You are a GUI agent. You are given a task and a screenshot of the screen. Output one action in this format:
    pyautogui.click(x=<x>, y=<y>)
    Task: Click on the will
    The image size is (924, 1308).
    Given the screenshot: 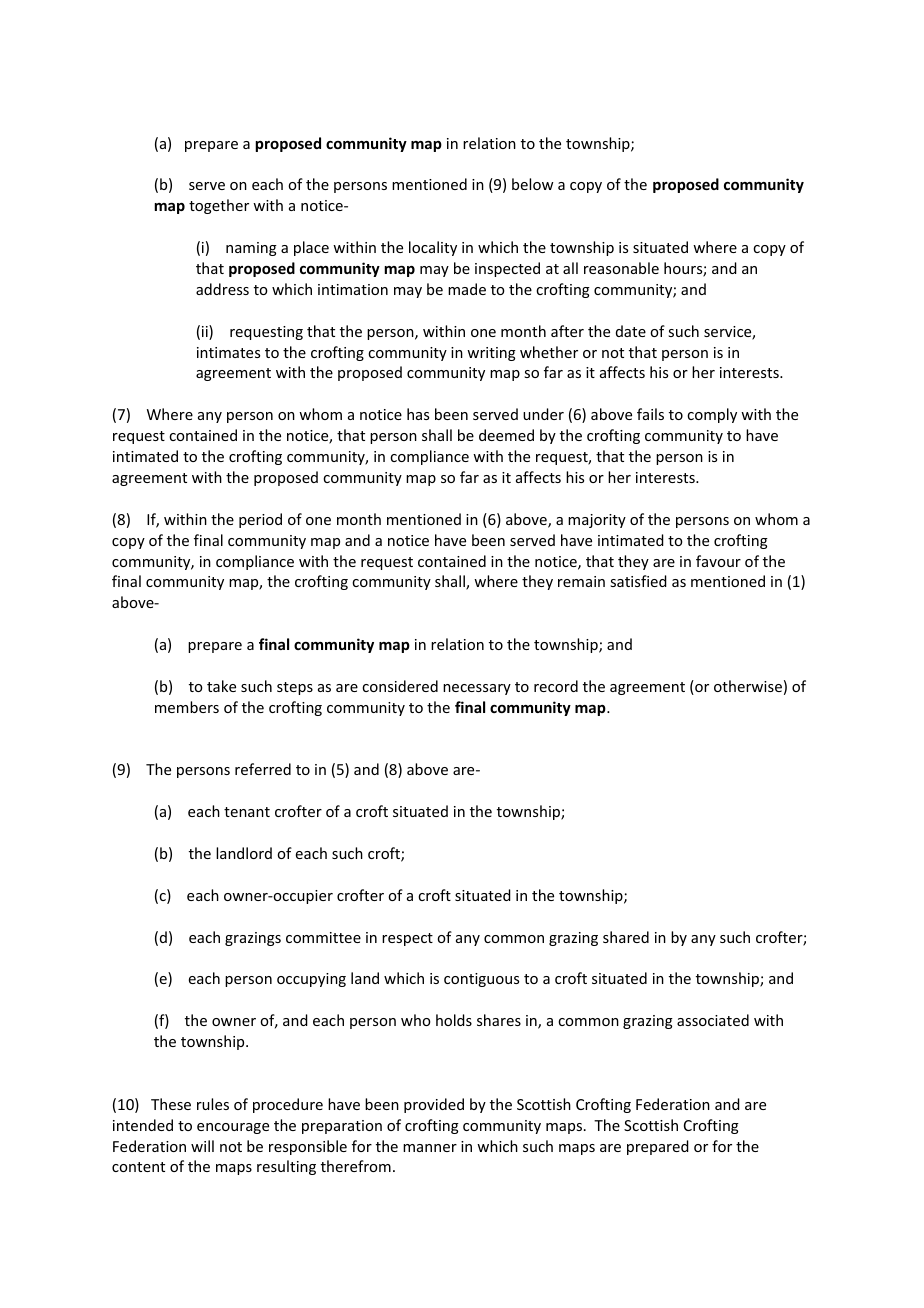 What is the action you would take?
    pyautogui.click(x=202, y=1146)
